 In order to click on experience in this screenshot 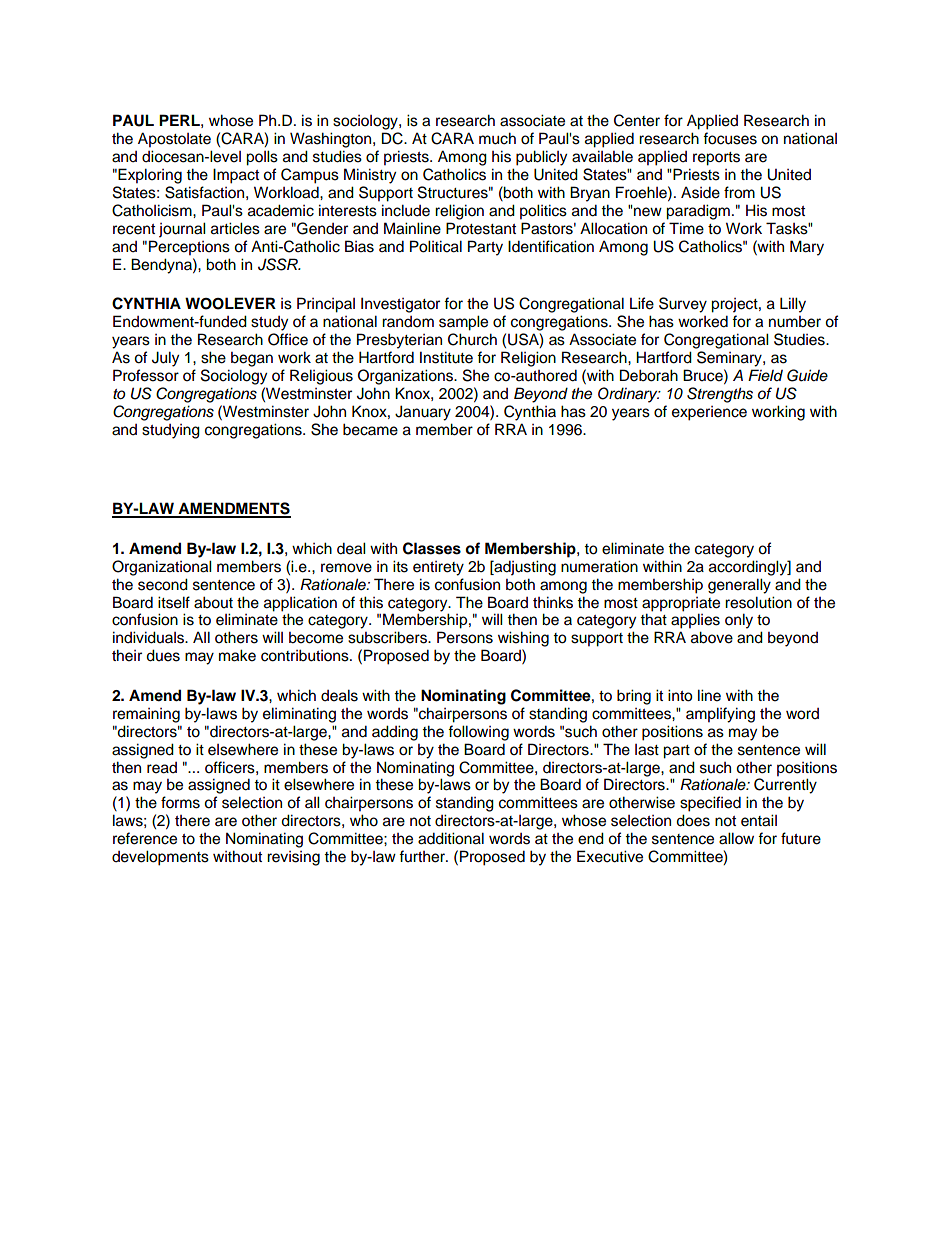, I will do `click(709, 413)`.
